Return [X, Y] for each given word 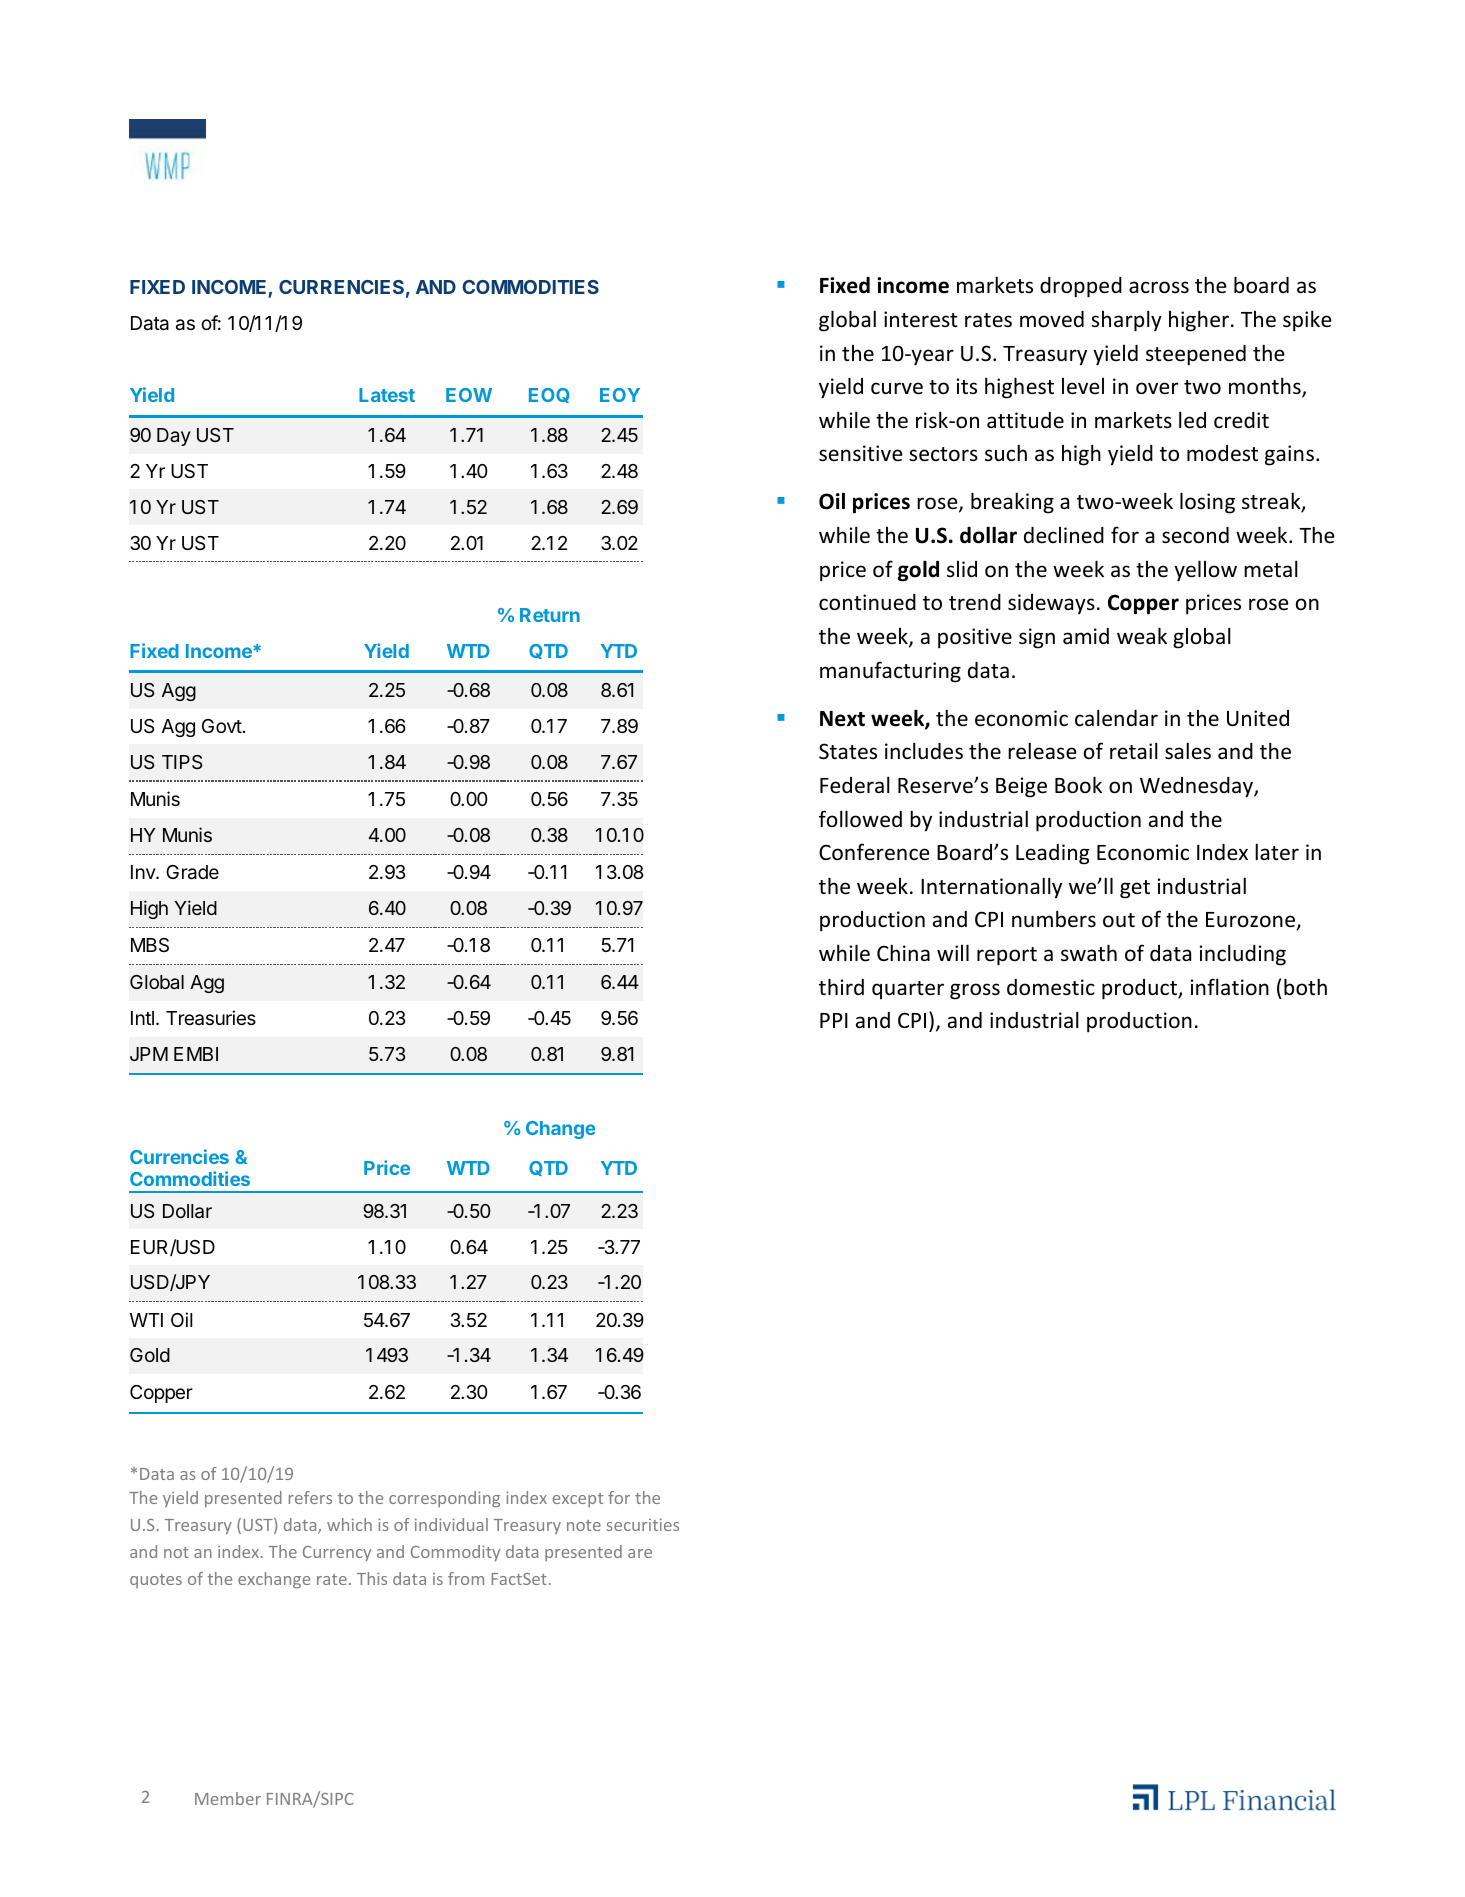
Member [228, 1798]
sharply [1126, 321]
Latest [387, 395]
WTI [146, 1320]
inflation [1230, 986]
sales [1188, 751]
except [578, 1500]
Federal [855, 785]
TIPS [182, 762]
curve [897, 388]
